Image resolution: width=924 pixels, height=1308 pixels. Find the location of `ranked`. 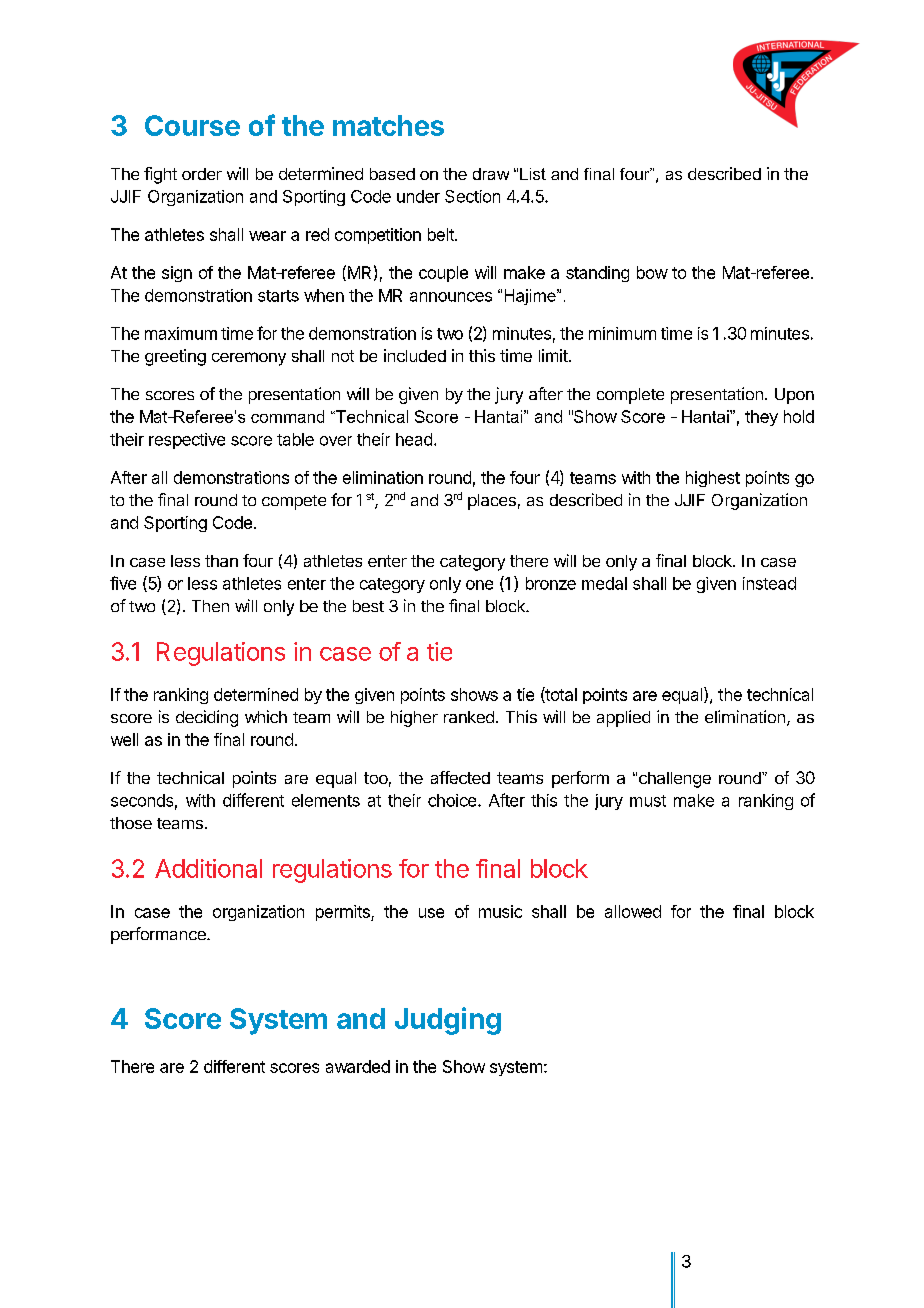

ranked is located at coordinates (469, 717).
